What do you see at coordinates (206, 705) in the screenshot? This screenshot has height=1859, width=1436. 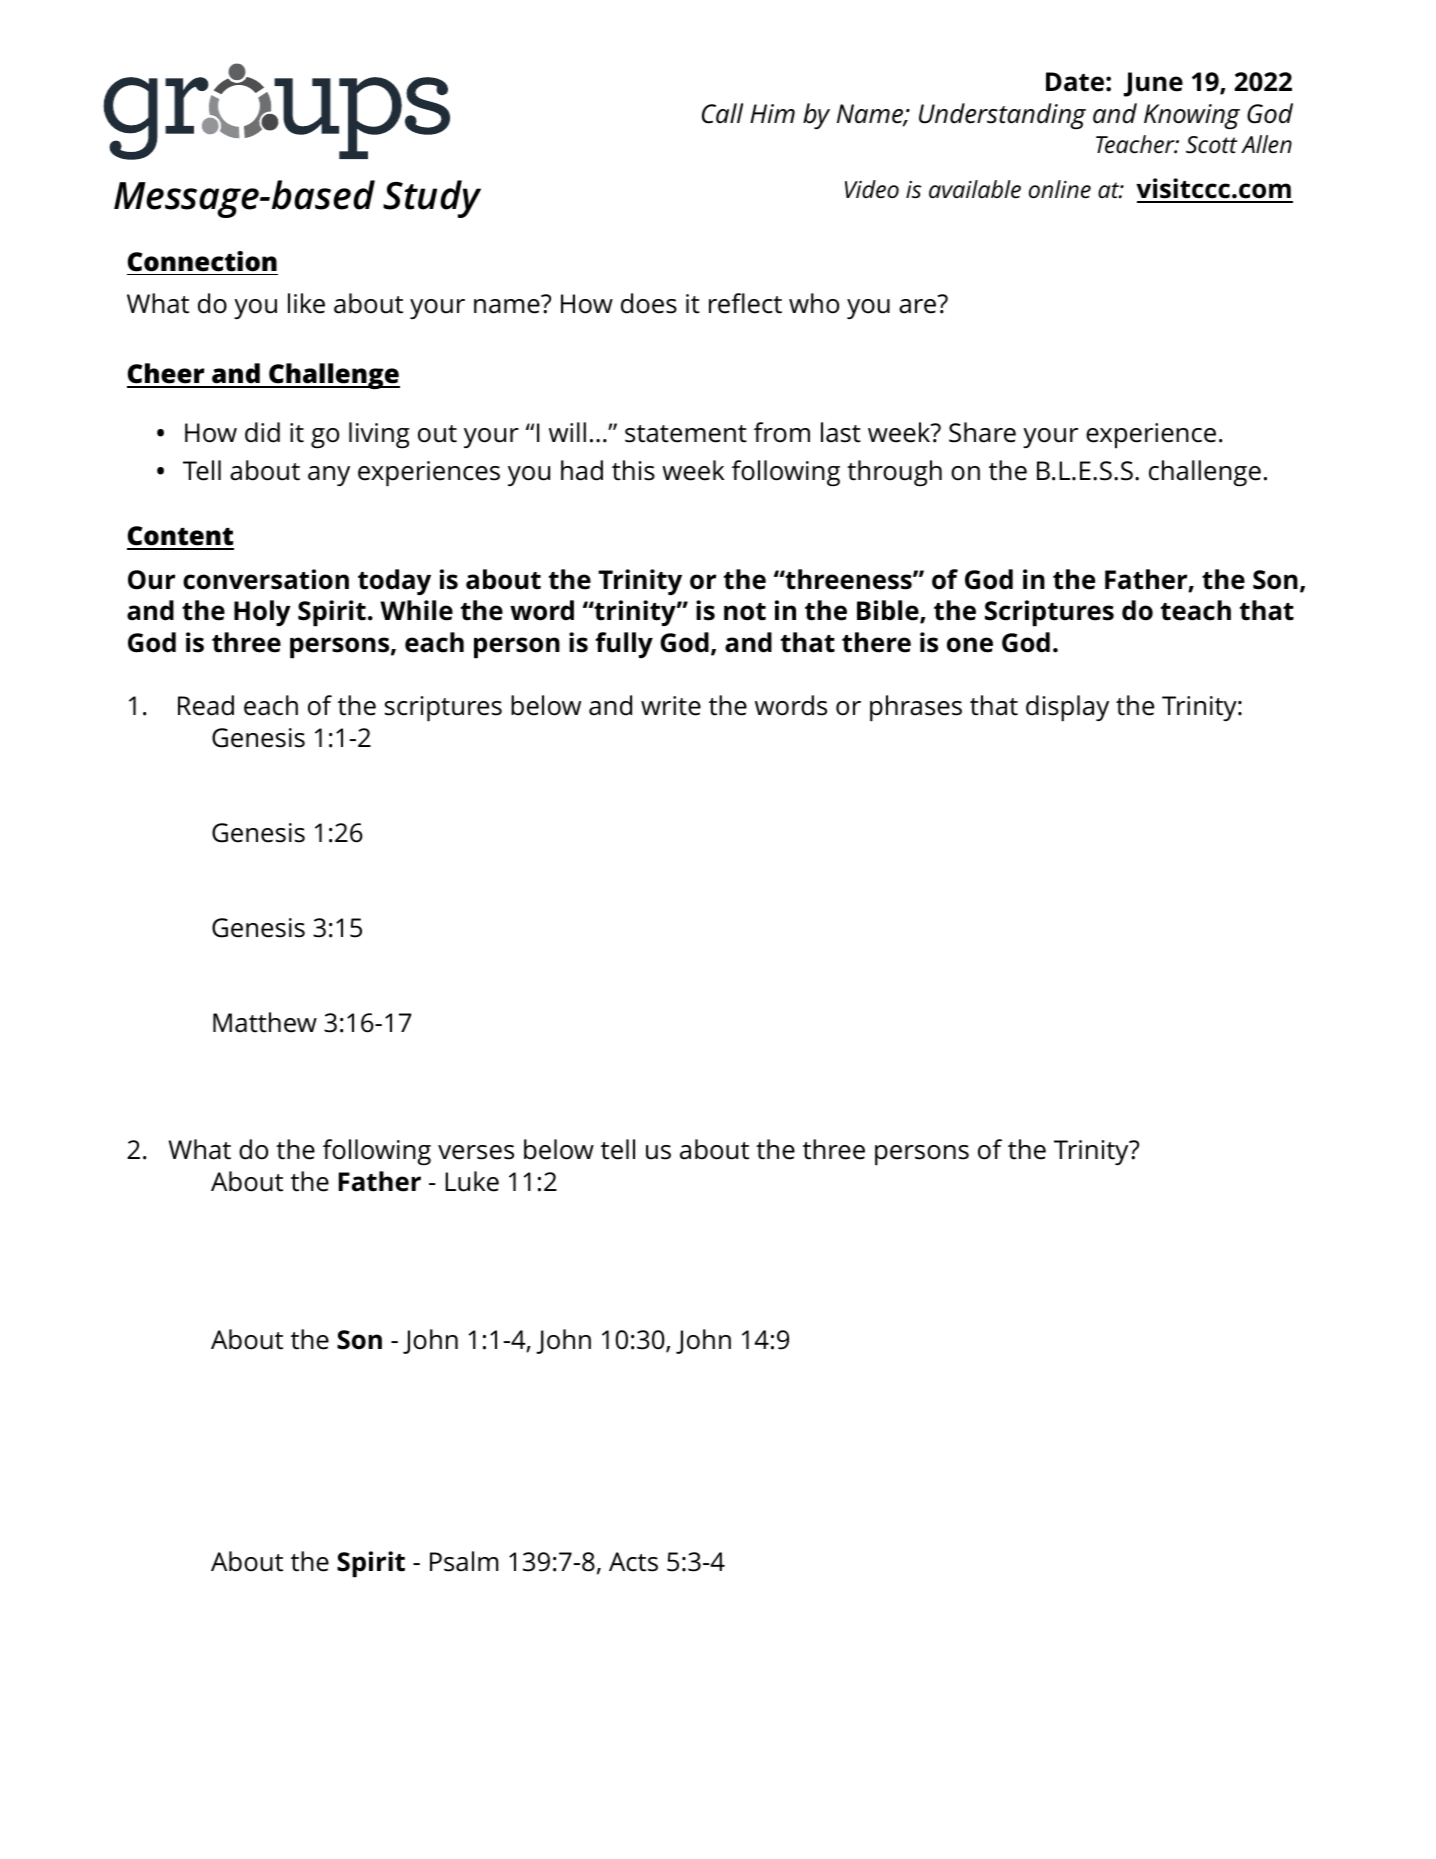 I see `Read` at bounding box center [206, 705].
